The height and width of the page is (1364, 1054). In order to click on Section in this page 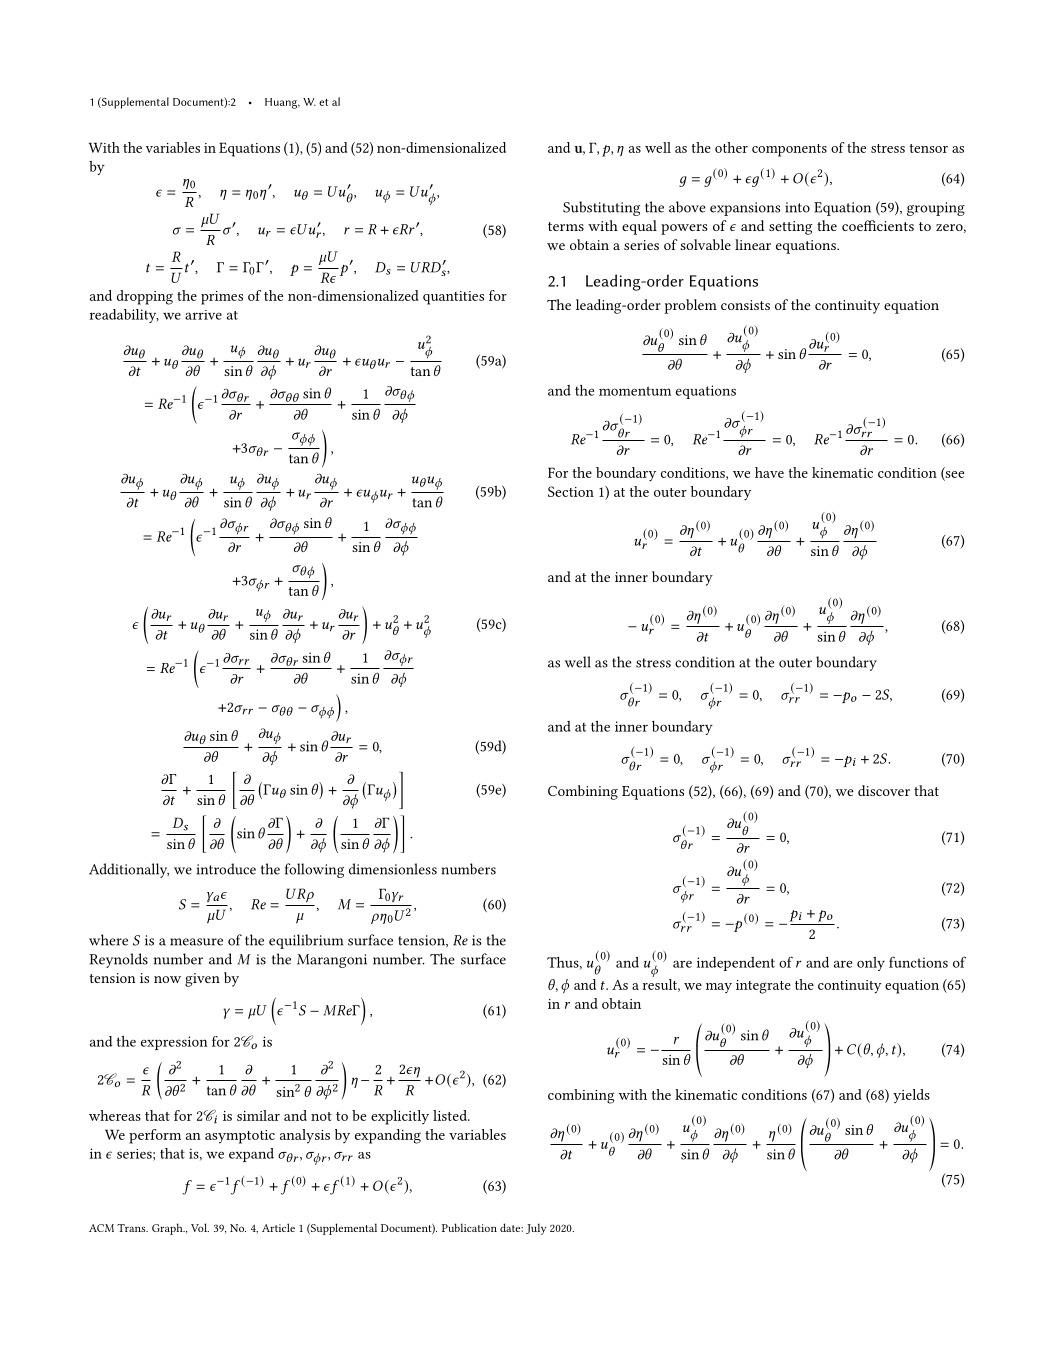, I will do `click(571, 491)`.
